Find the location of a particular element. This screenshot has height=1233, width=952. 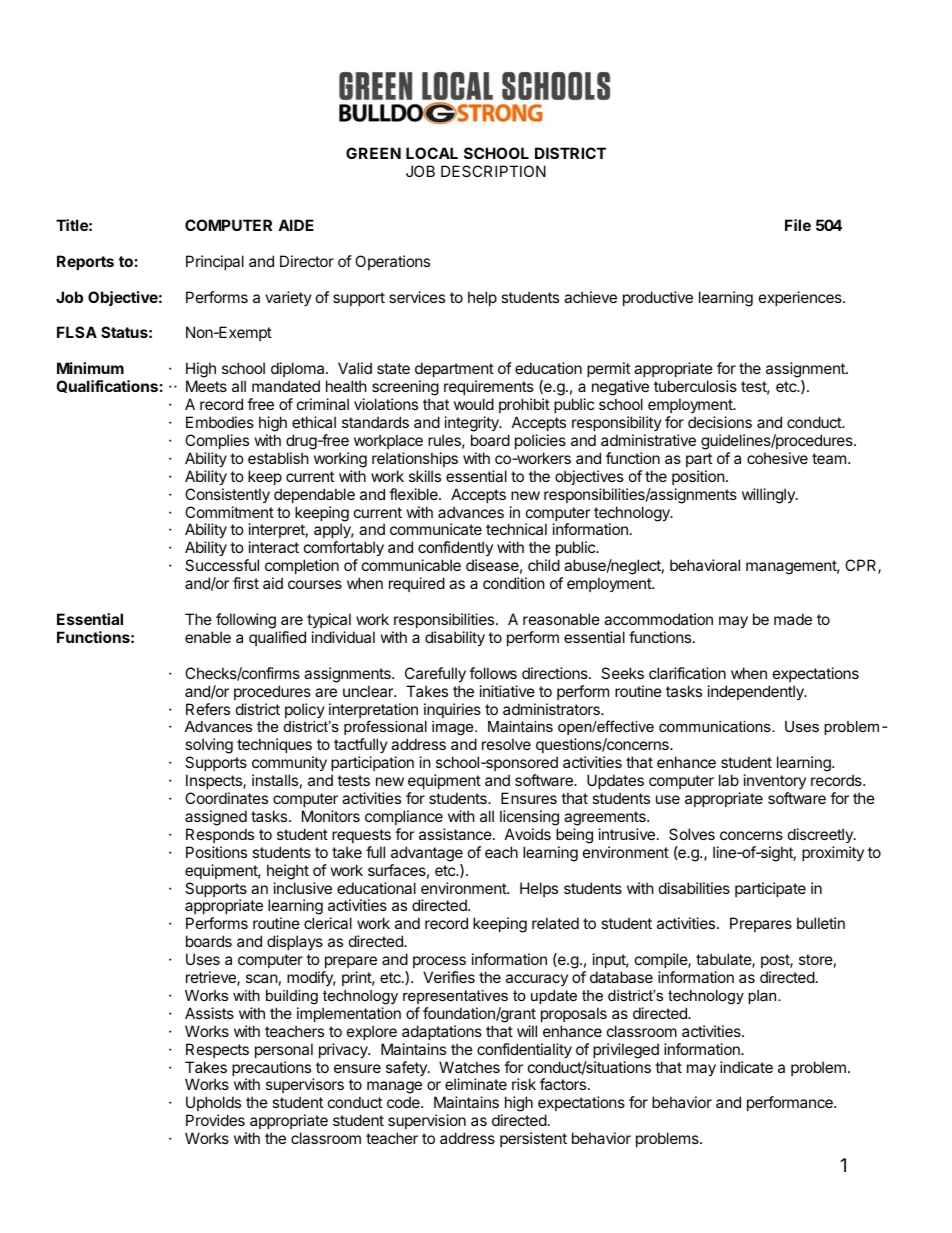

Upholds is located at coordinates (213, 1105).
